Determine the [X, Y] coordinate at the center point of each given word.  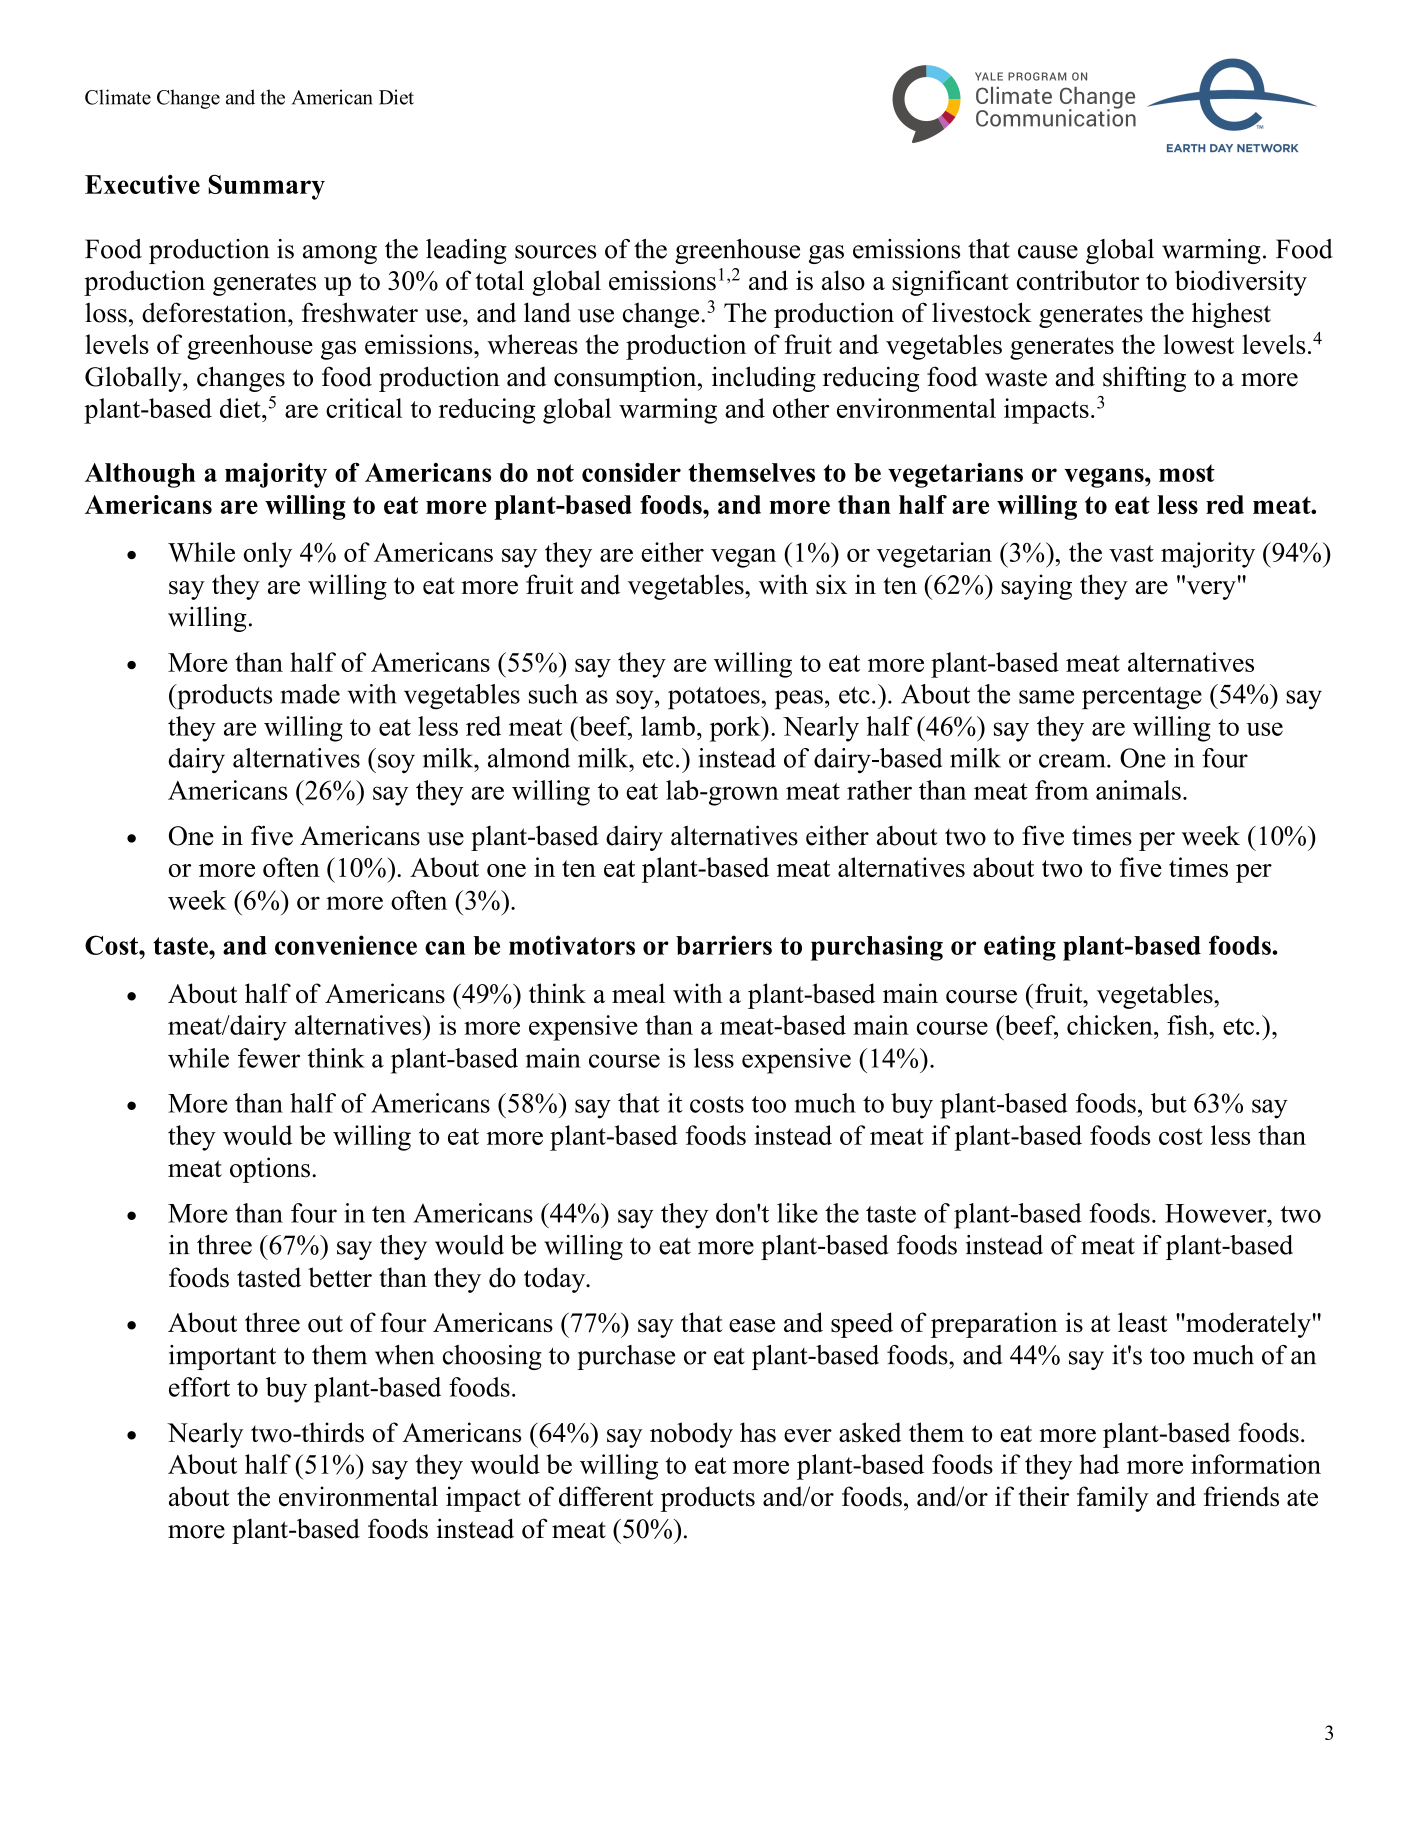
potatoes [714, 698]
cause [1048, 252]
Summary [267, 187]
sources [555, 252]
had [1099, 1464]
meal [638, 993]
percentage [1142, 698]
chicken [1111, 1025]
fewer [269, 1058]
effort [199, 1387]
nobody [691, 1435]
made [310, 694]
